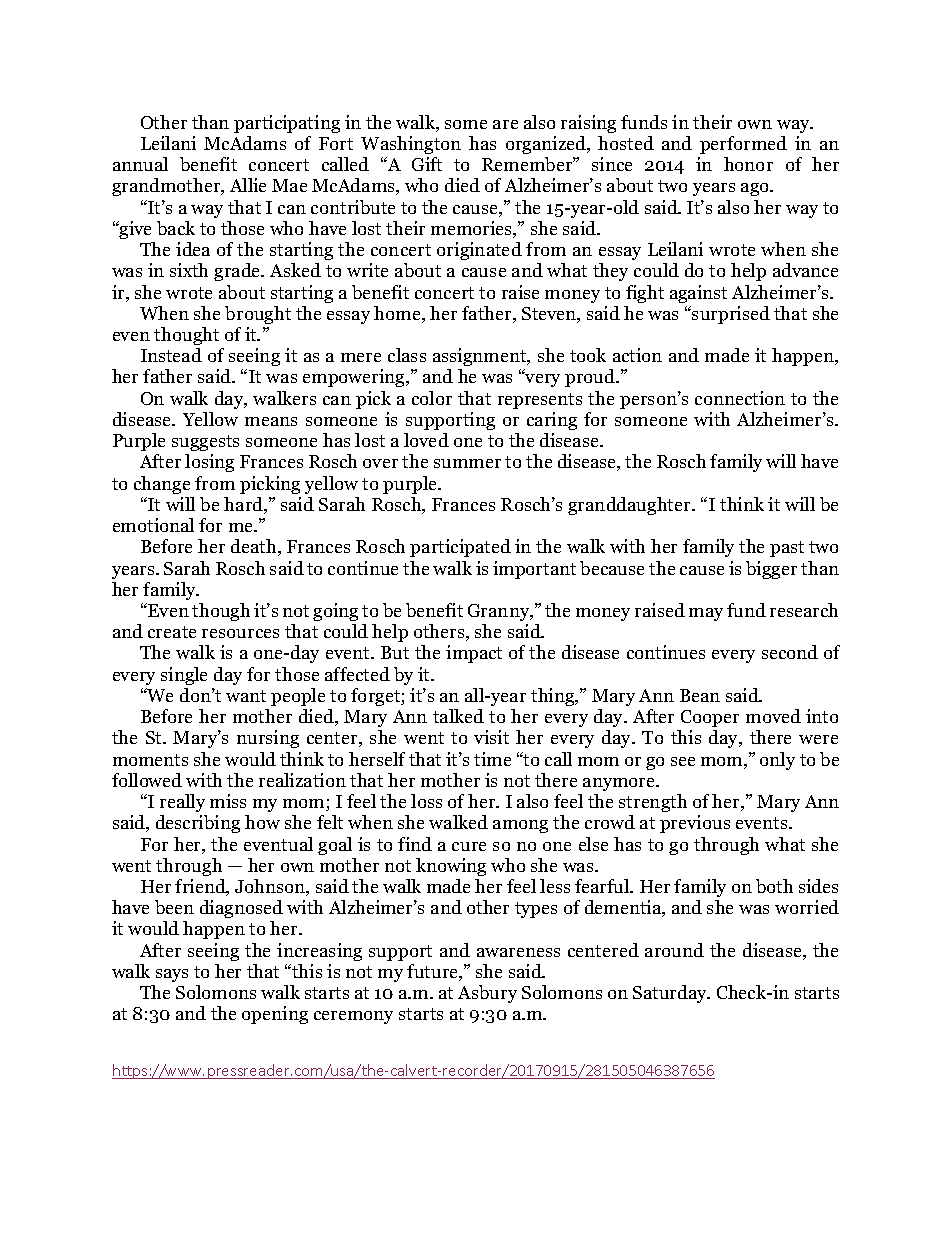 This document has height=1233, width=952. I want to click on Asbury, so click(487, 994).
